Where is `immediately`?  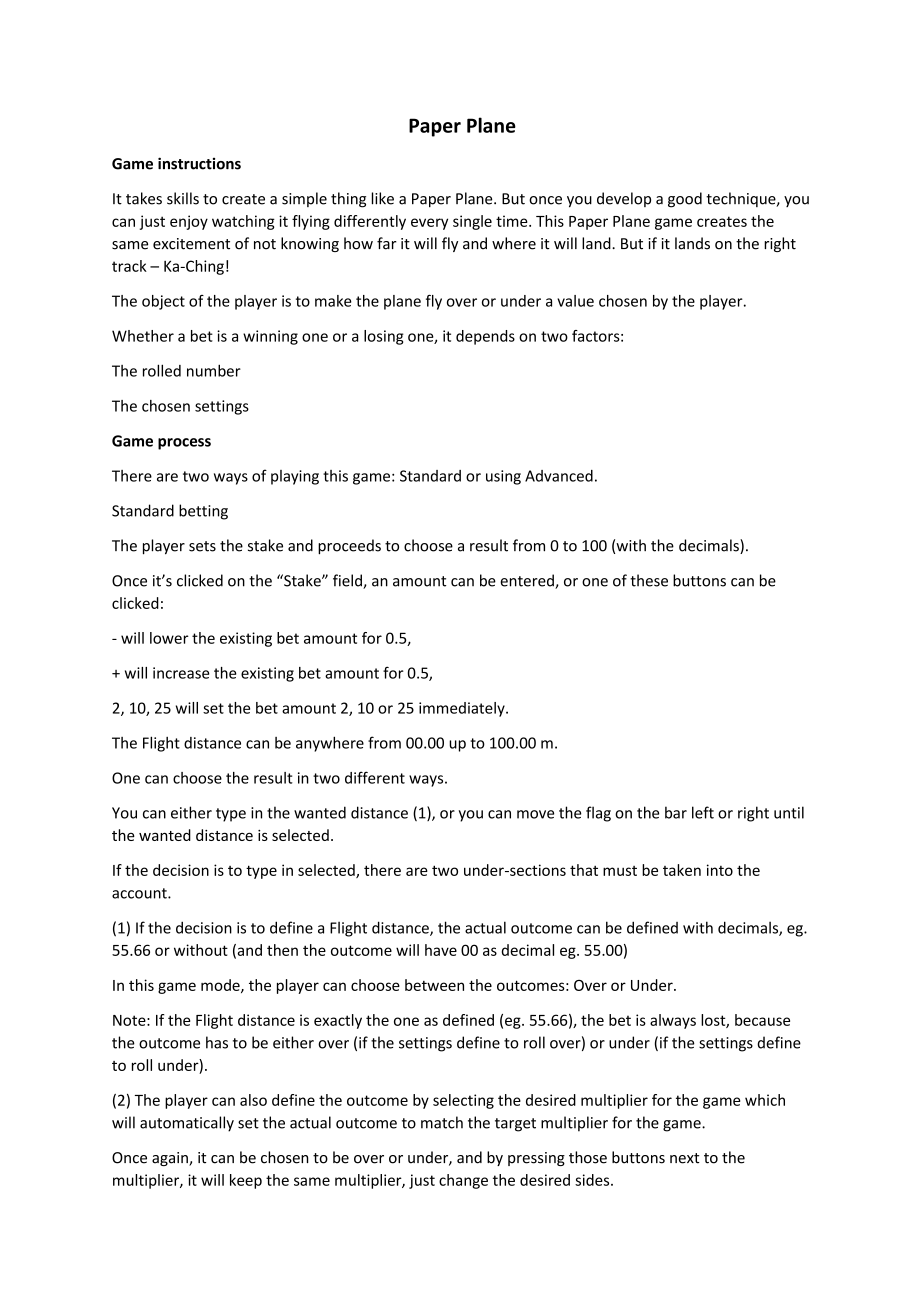
immediately is located at coordinates (463, 709).
